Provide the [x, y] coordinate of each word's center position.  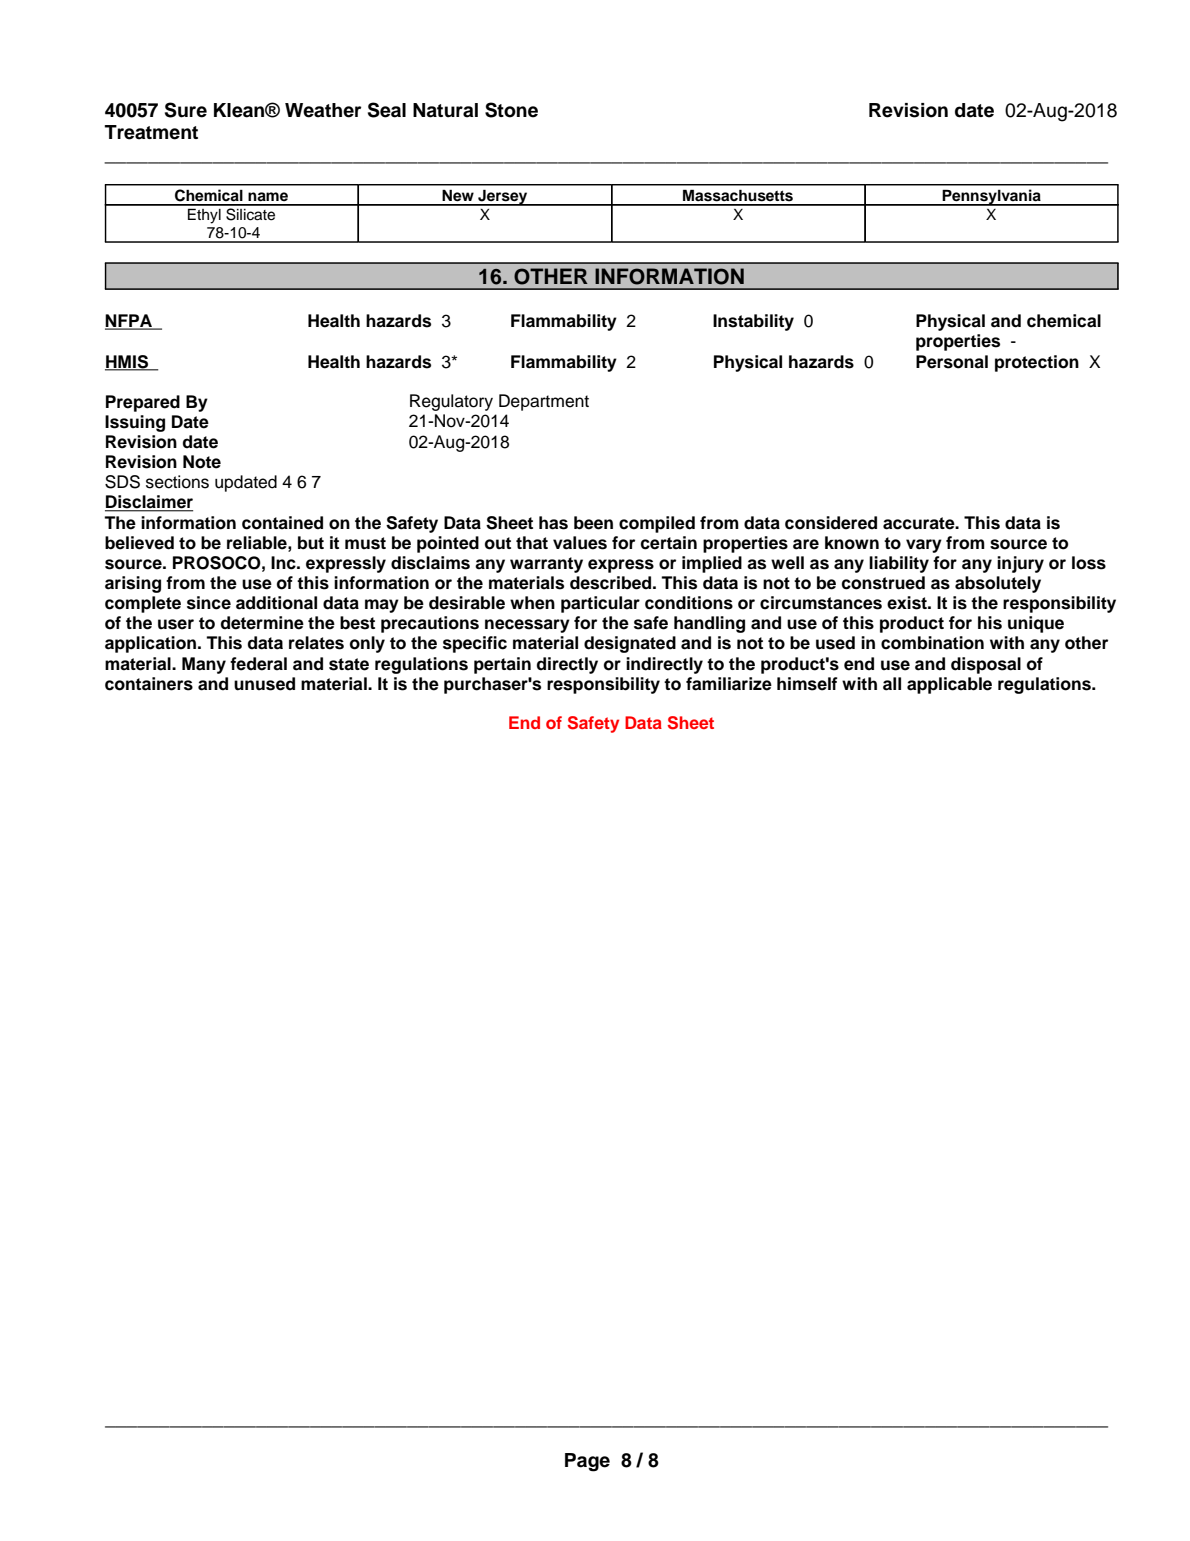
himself [807, 684]
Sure [186, 110]
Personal [952, 362]
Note [202, 462]
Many [204, 665]
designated [630, 644]
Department [544, 402]
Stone [511, 110]
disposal [986, 665]
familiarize [729, 684]
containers [149, 684]
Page [587, 1462]
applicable [949, 685]
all [892, 684]
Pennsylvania [992, 197]
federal [258, 664]
